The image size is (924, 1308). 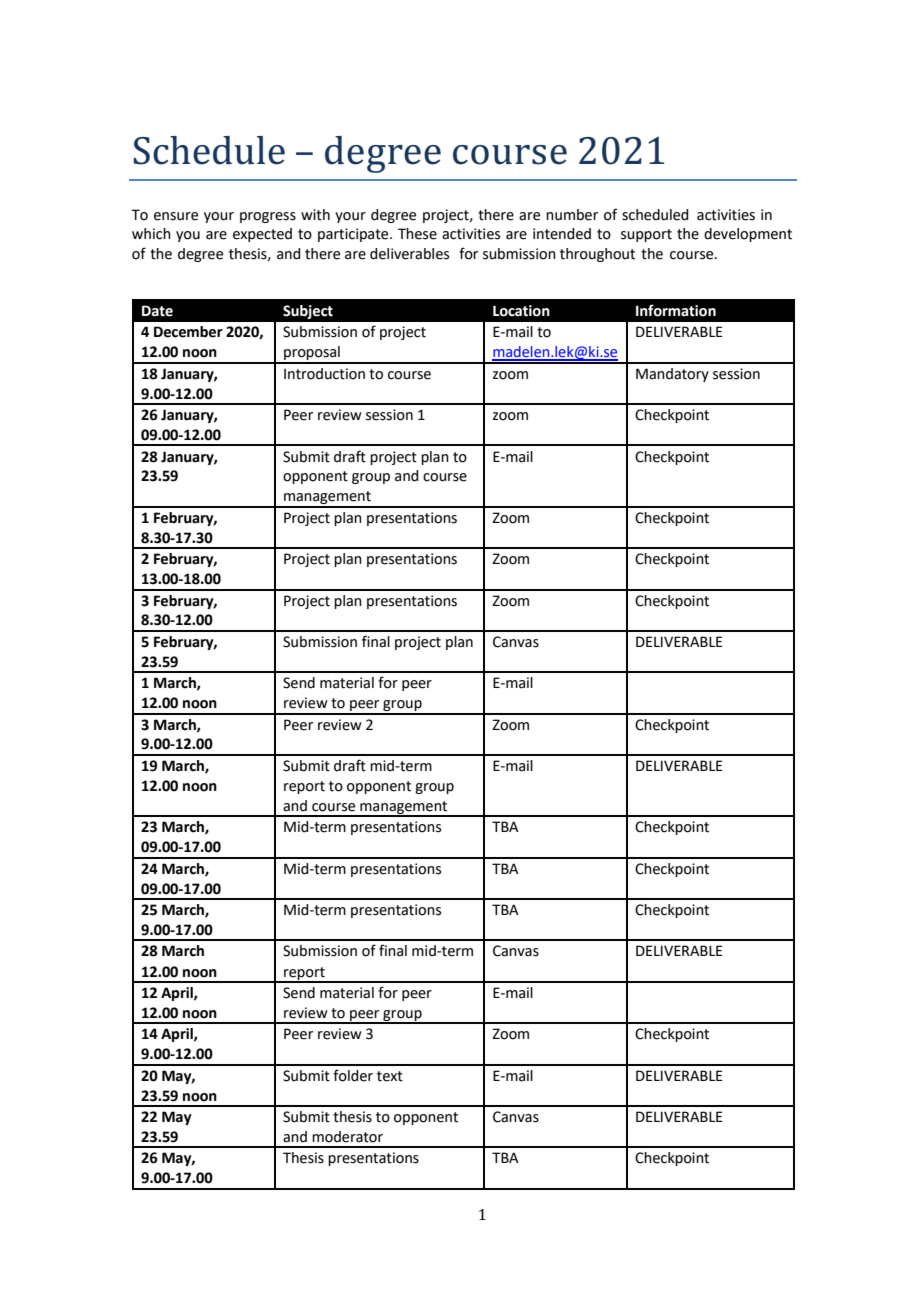 What do you see at coordinates (324, 374) in the page?
I see `Introduction` at bounding box center [324, 374].
